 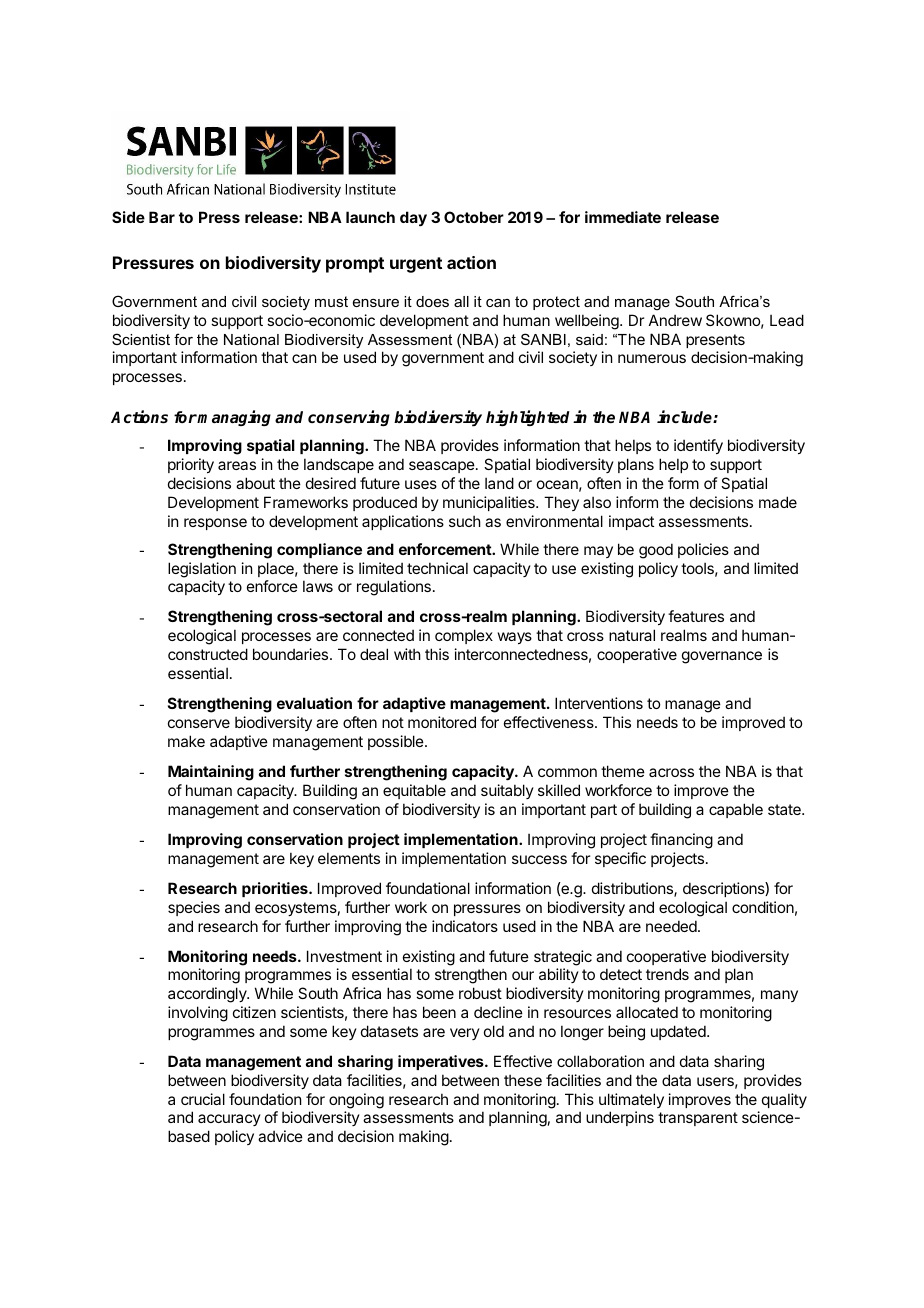 I want to click on features, so click(x=696, y=616).
